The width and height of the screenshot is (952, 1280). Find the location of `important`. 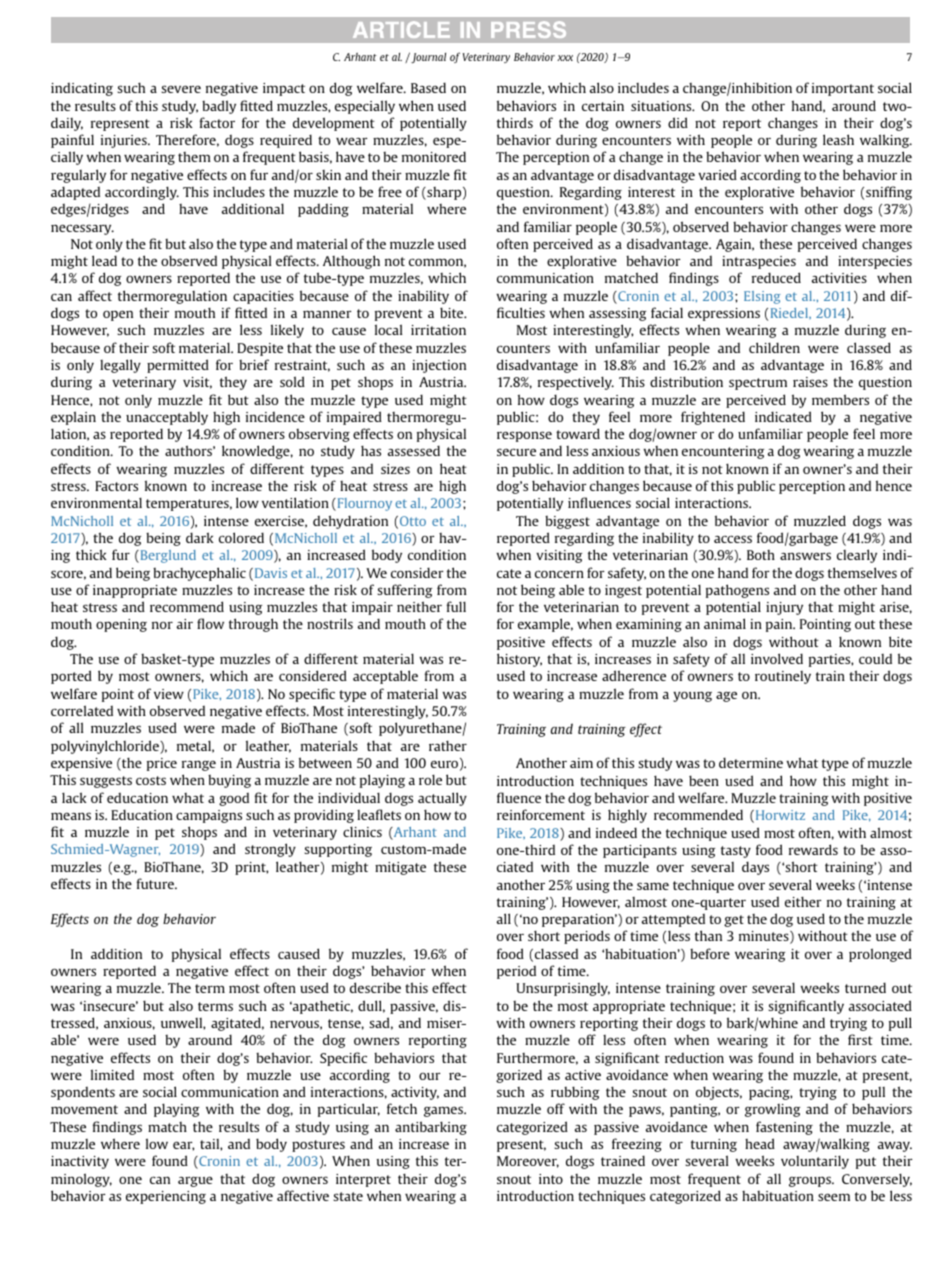

important is located at coordinates (843, 89).
